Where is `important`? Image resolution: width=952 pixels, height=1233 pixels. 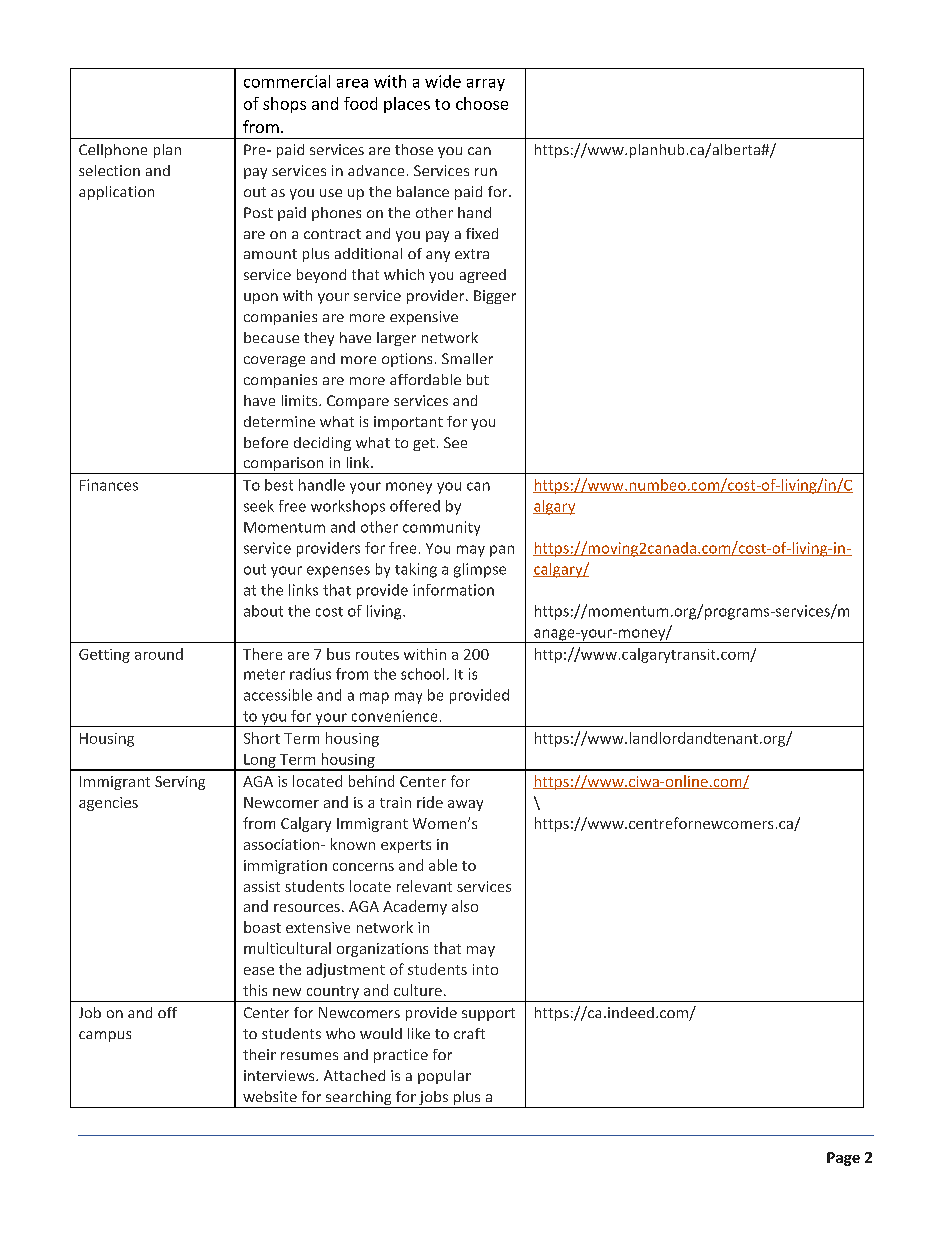
important is located at coordinates (408, 423).
